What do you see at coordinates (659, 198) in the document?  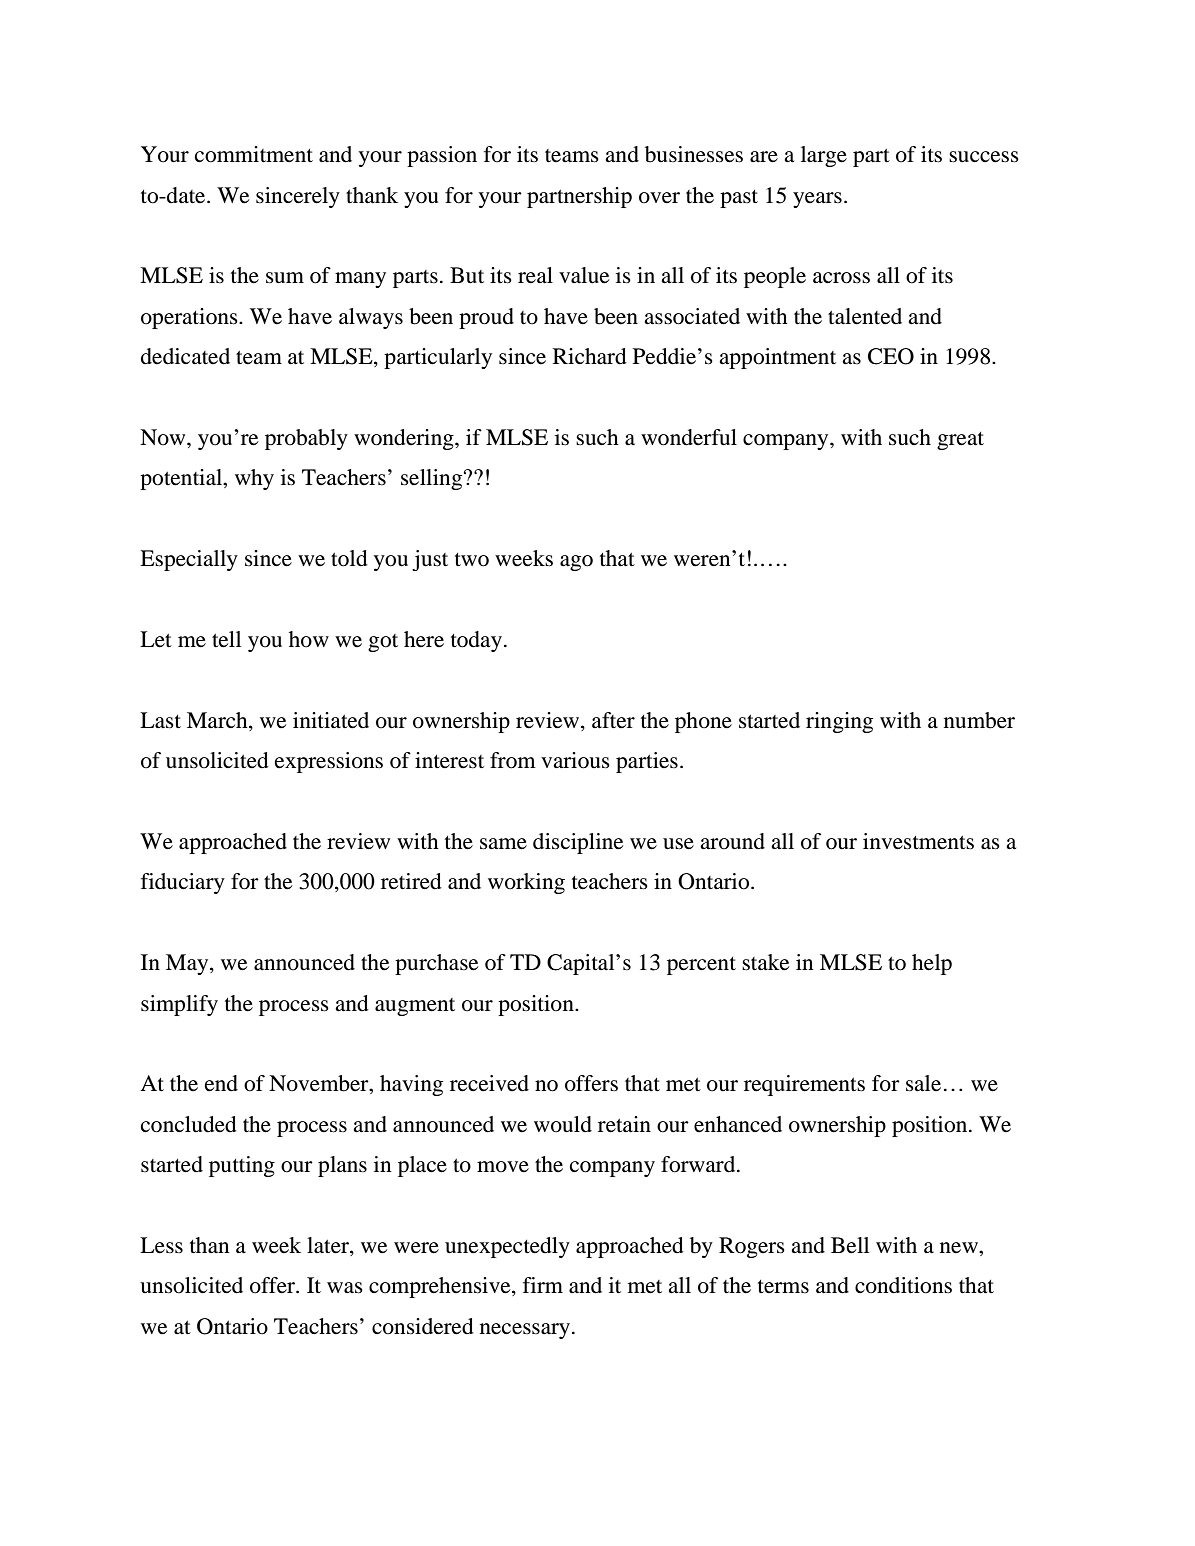 I see `over` at bounding box center [659, 198].
